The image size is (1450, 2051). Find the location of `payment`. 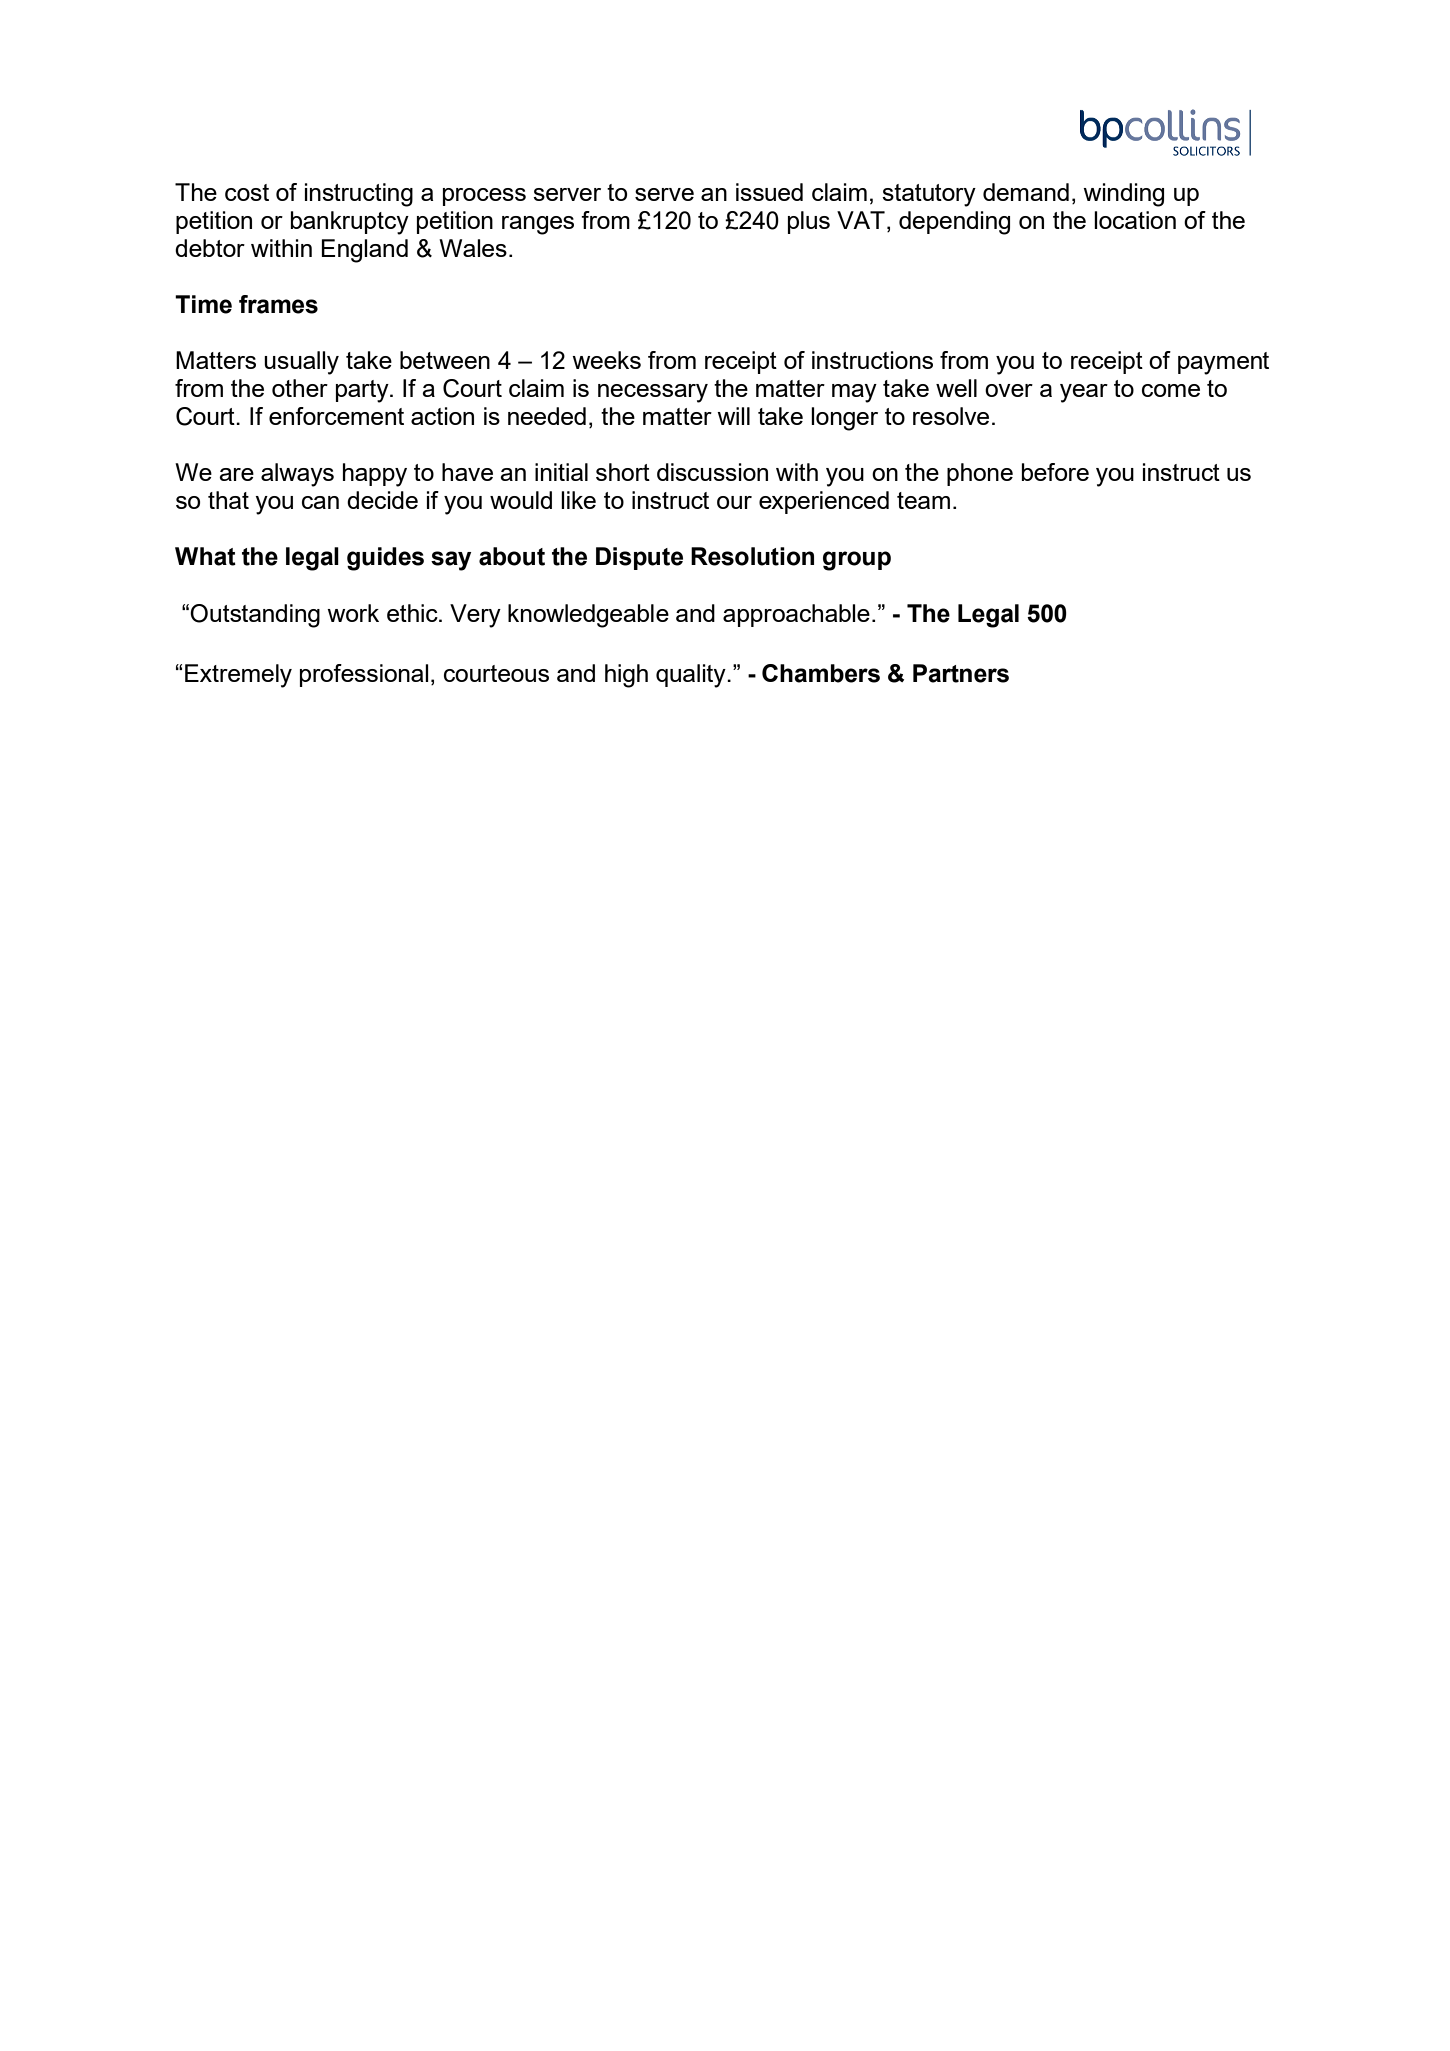

payment is located at coordinates (1223, 363).
